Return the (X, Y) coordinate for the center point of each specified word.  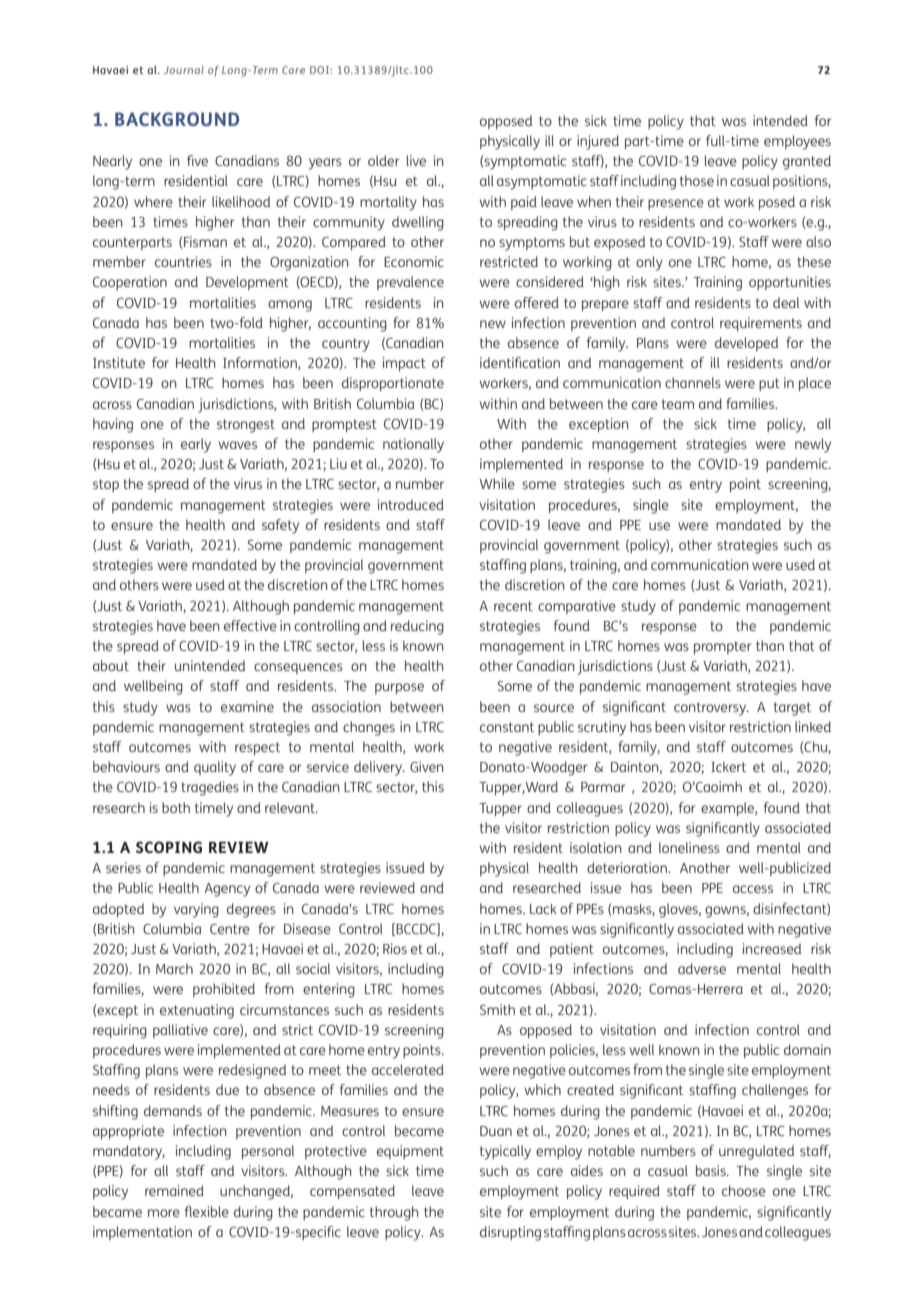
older (383, 160)
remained (174, 1190)
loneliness (689, 847)
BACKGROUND (177, 119)
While (497, 483)
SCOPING (169, 847)
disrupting (510, 1233)
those (697, 180)
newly (813, 445)
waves (238, 445)
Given (427, 766)
